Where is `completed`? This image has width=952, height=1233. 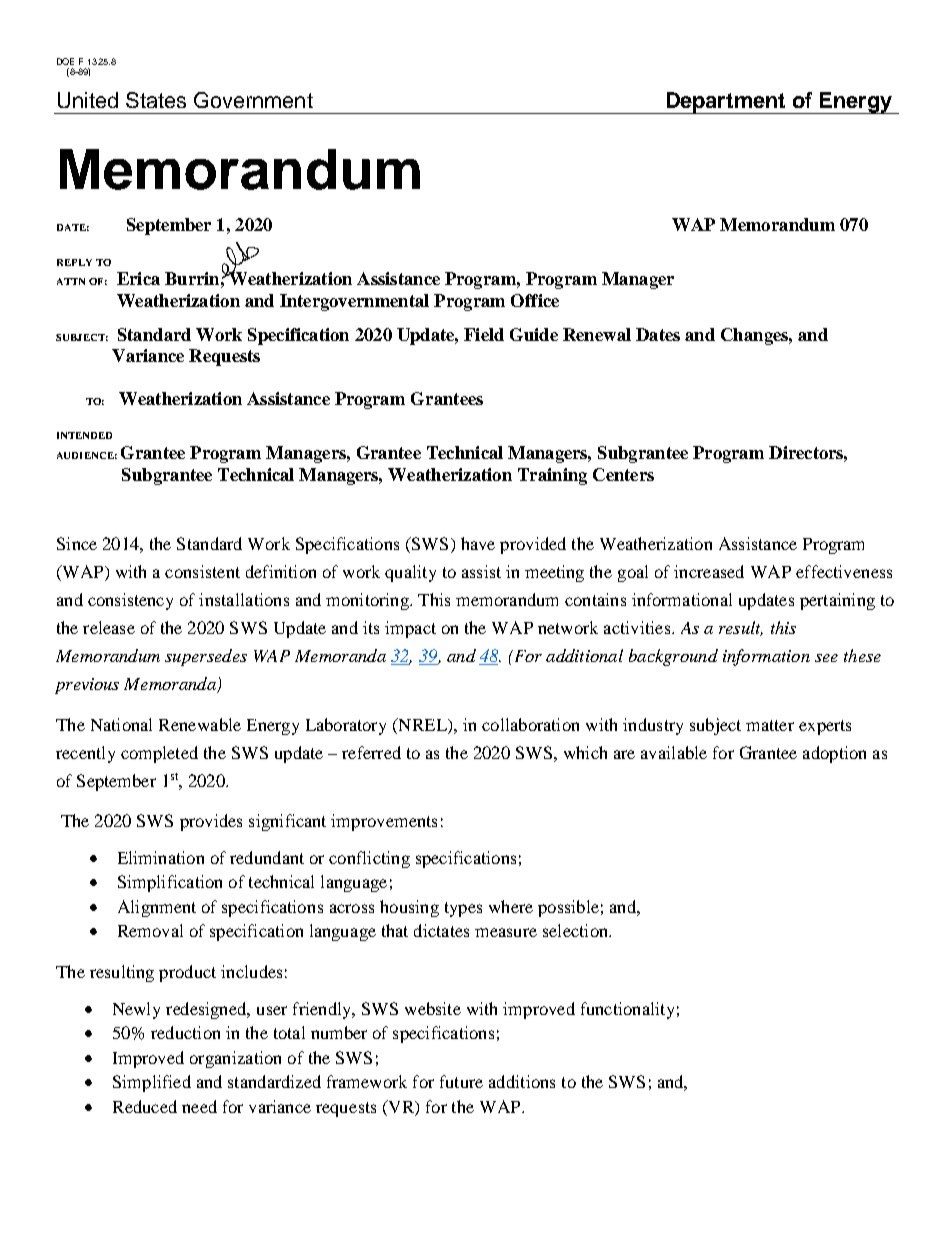
completed is located at coordinates (159, 754).
